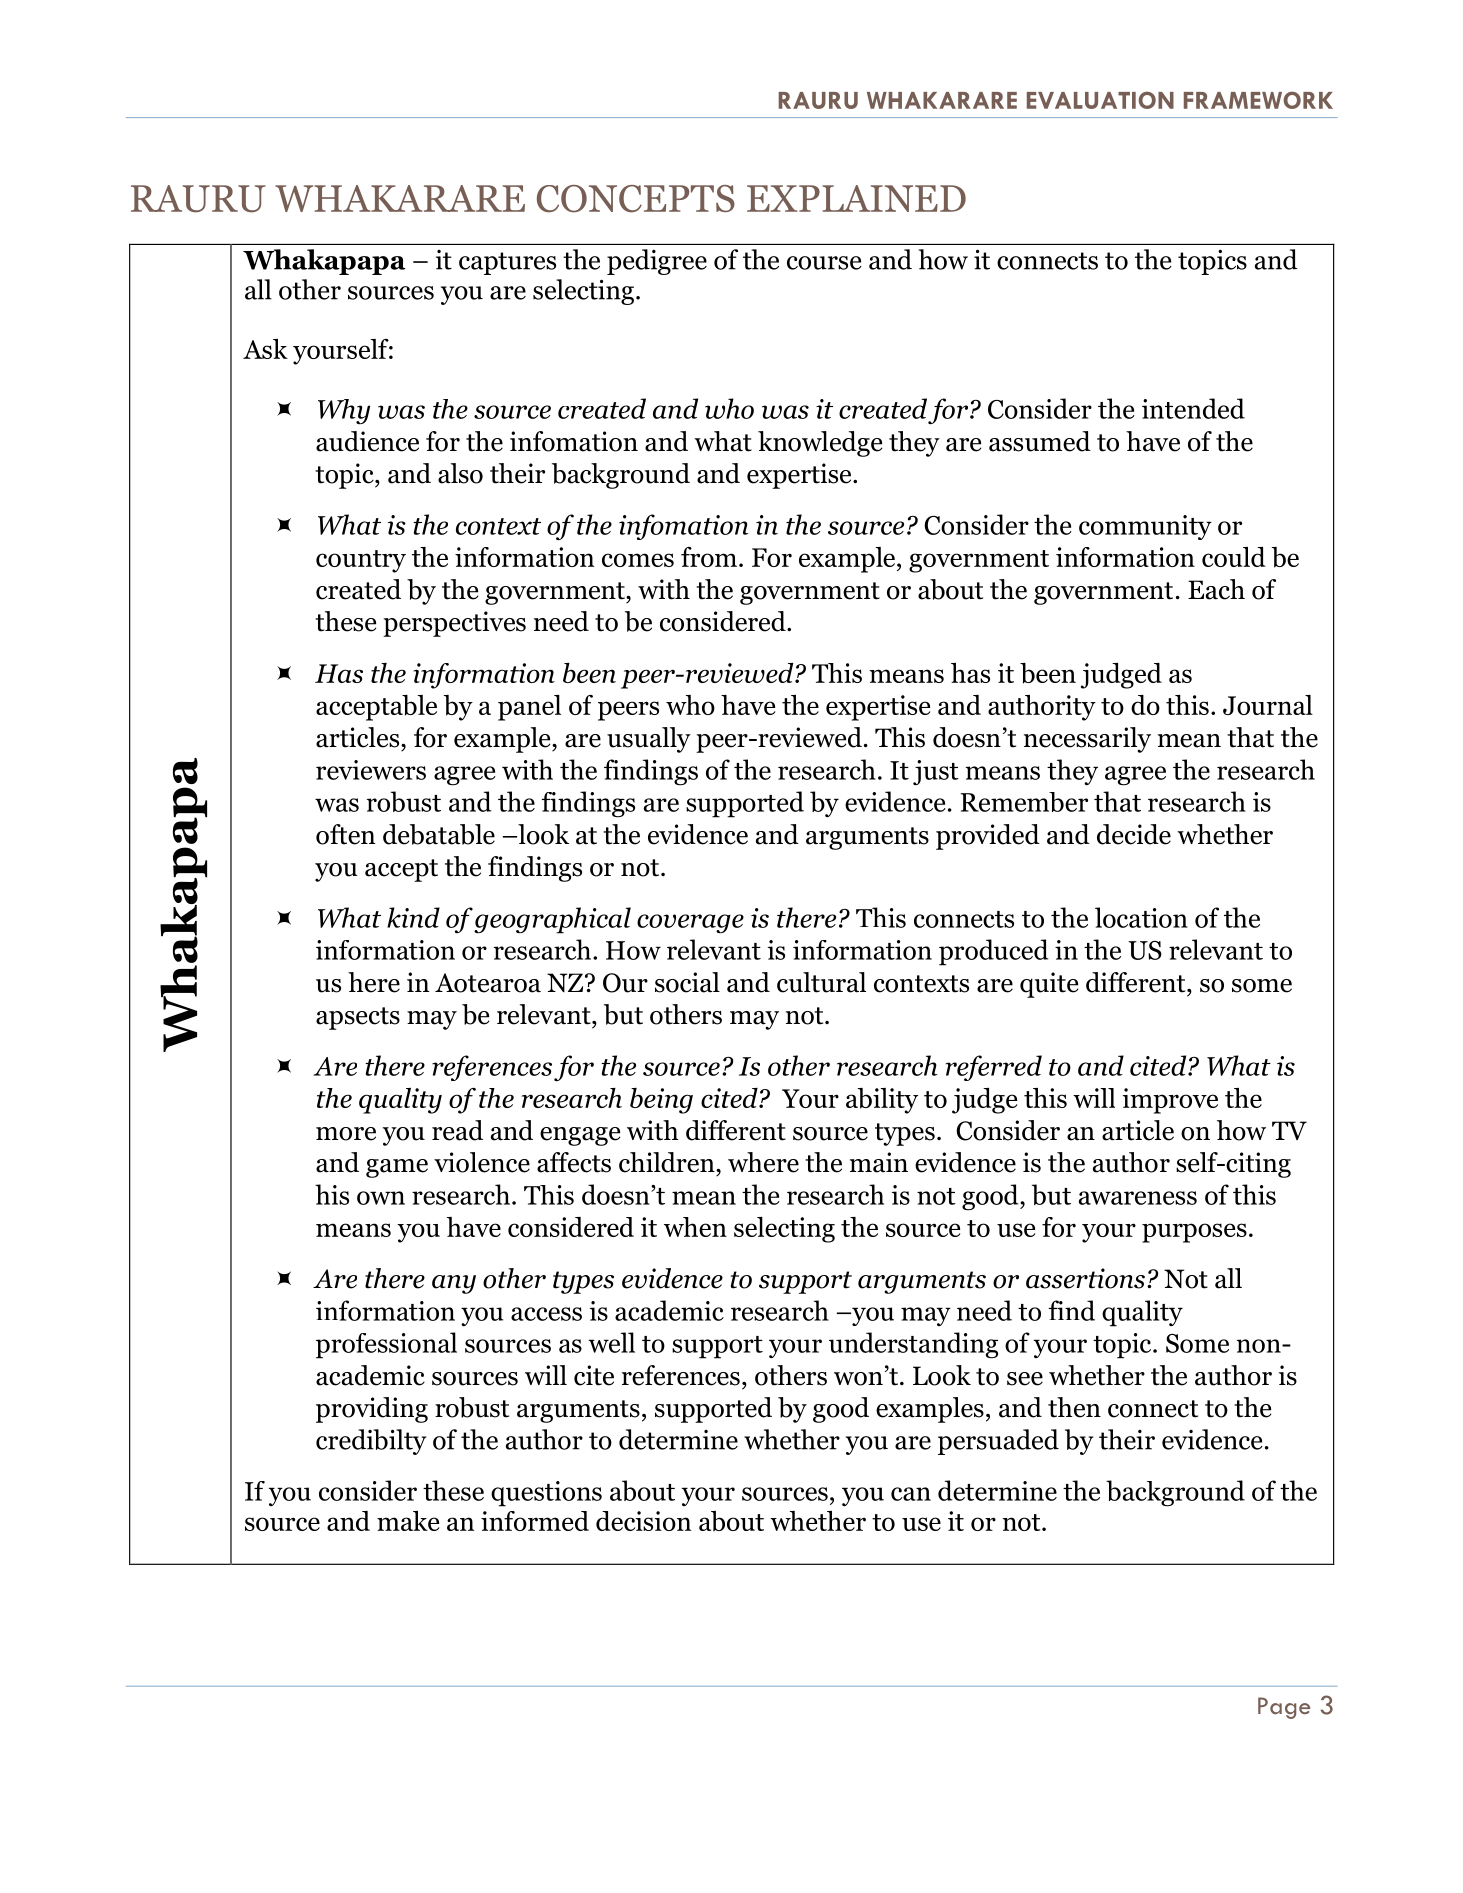 The image size is (1463, 1893). Describe the element at coordinates (856, 198) in the screenshot. I see `EXPLAINED` at that location.
